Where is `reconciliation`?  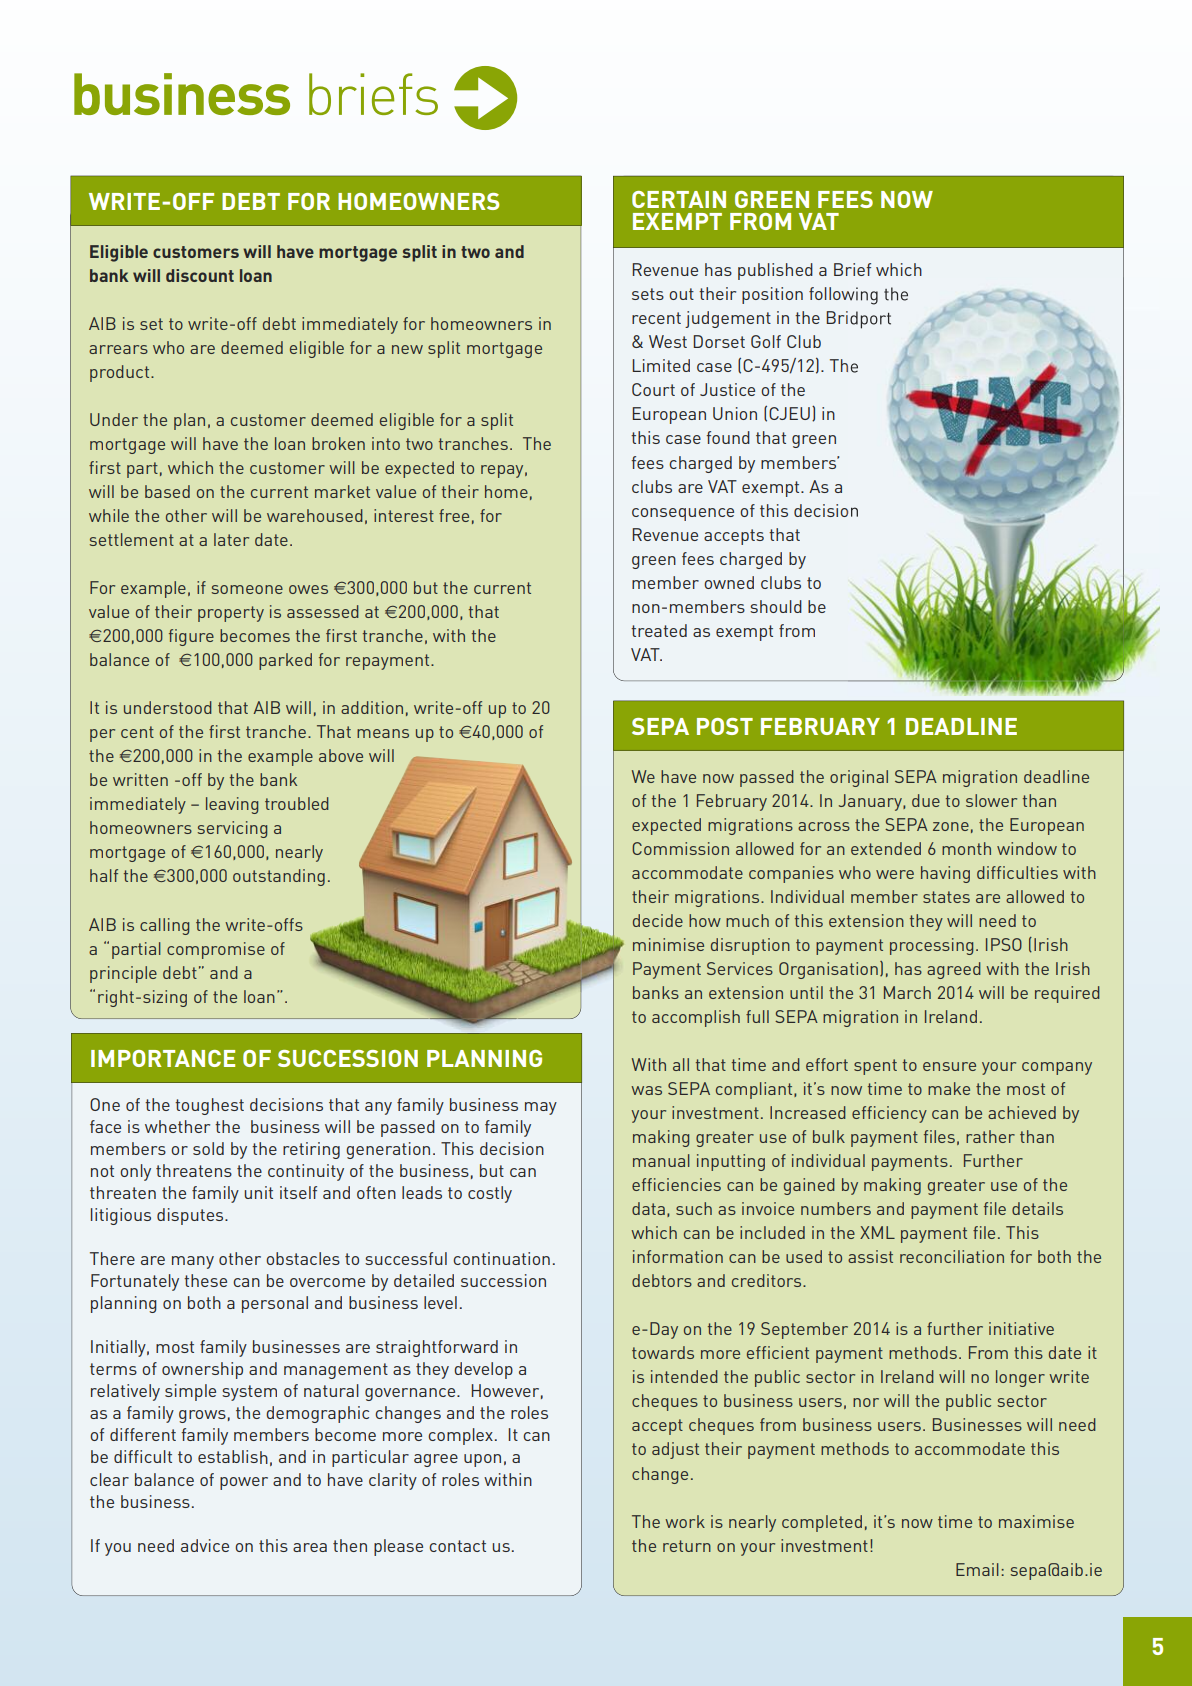
reconciliation is located at coordinates (952, 1256).
